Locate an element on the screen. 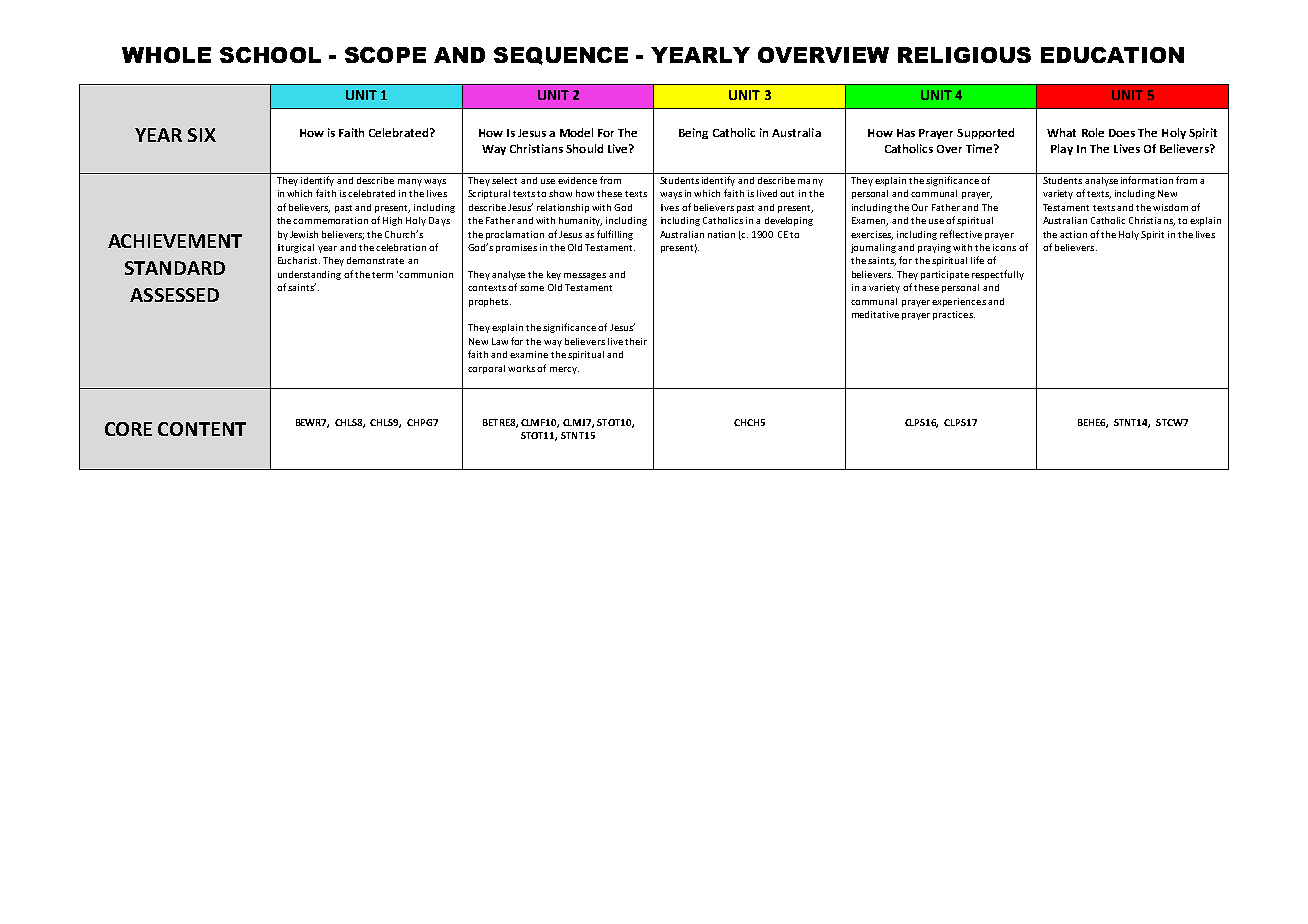 The height and width of the screenshot is (924, 1308). CONTENT is located at coordinates (202, 429).
